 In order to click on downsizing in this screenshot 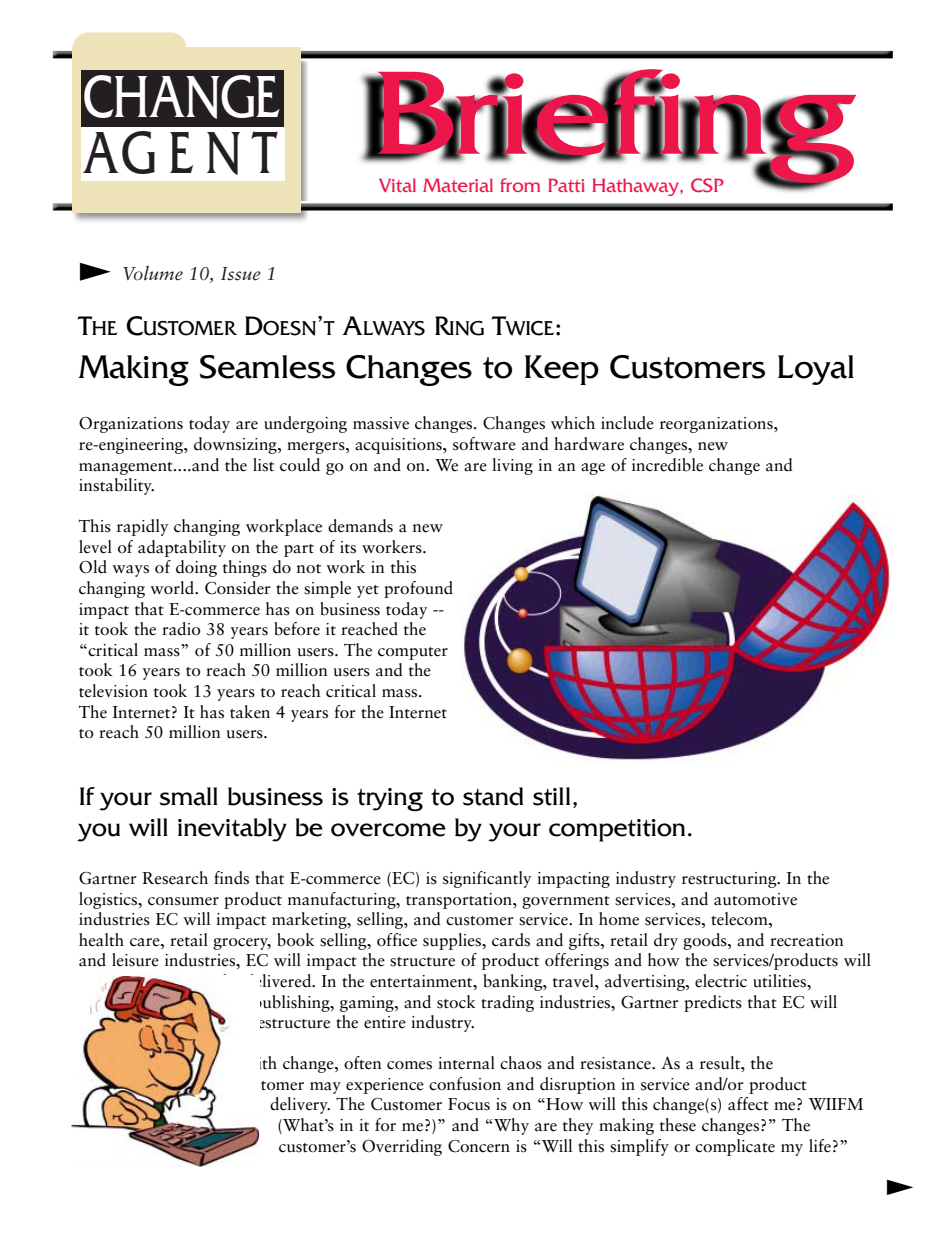, I will do `click(236, 445)`.
